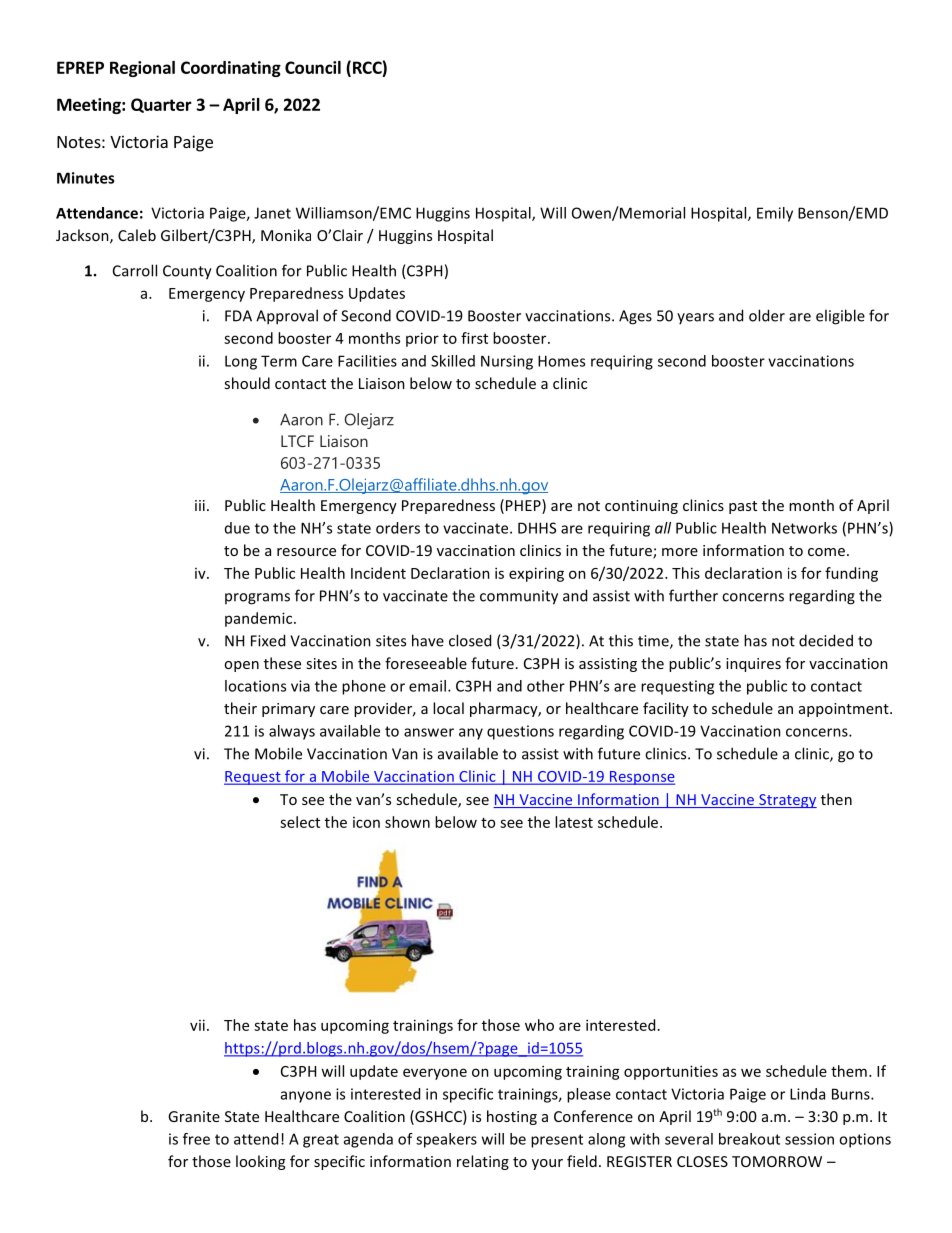  What do you see at coordinates (826, 640) in the screenshot?
I see `decided` at bounding box center [826, 640].
